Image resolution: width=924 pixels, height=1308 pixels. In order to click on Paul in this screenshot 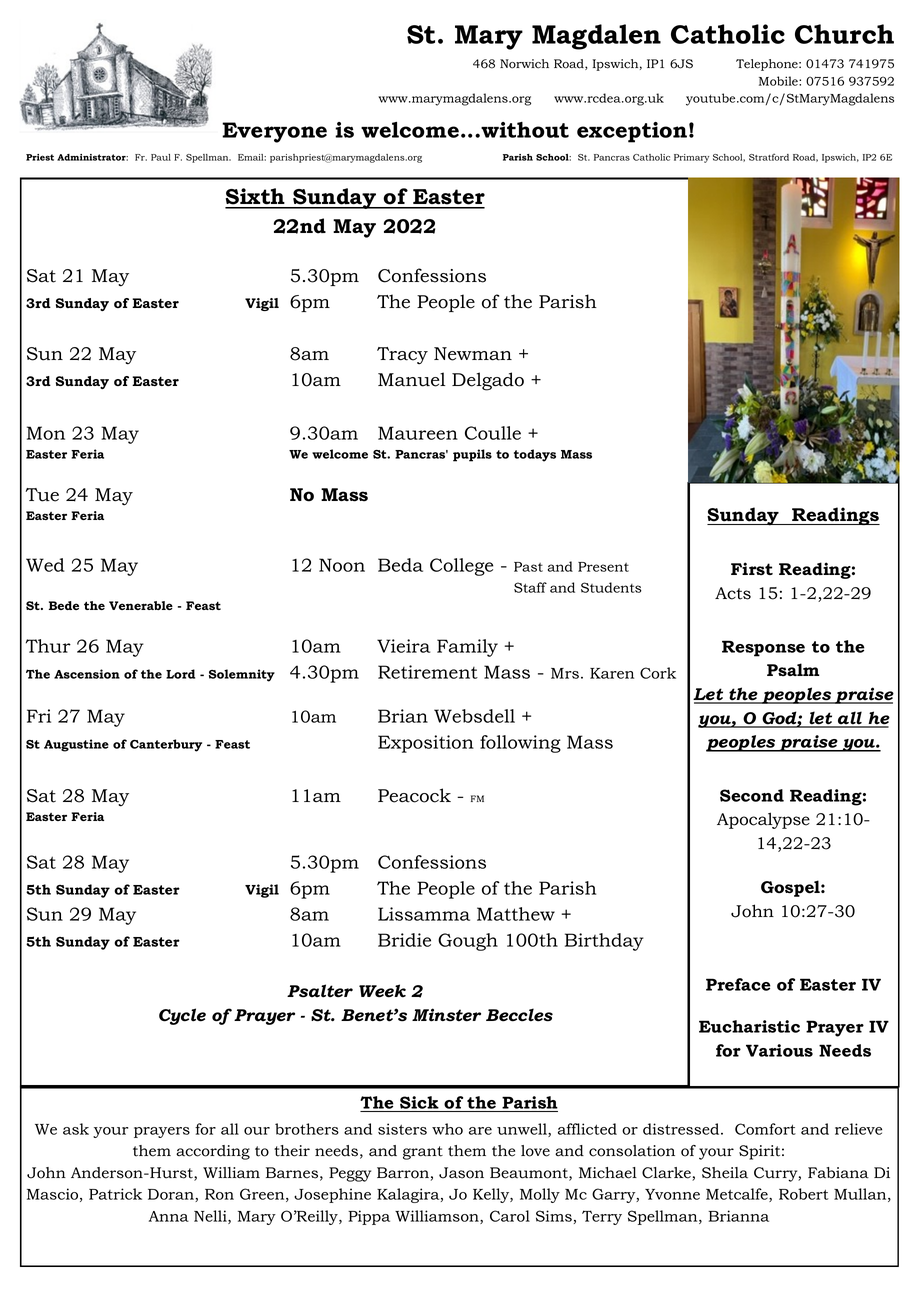, I will do `click(161, 157)`.
